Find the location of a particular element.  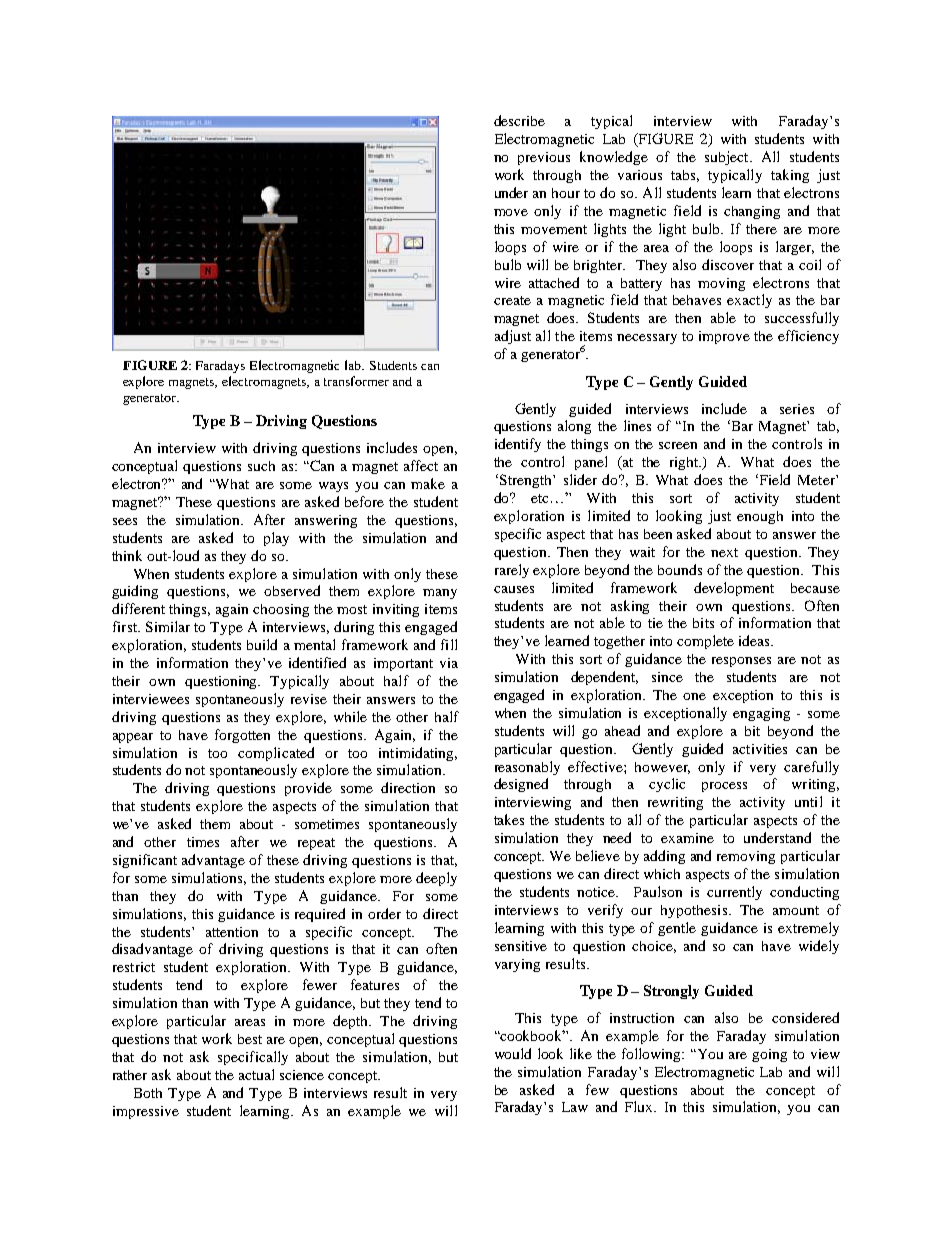

previous is located at coordinates (544, 158).
